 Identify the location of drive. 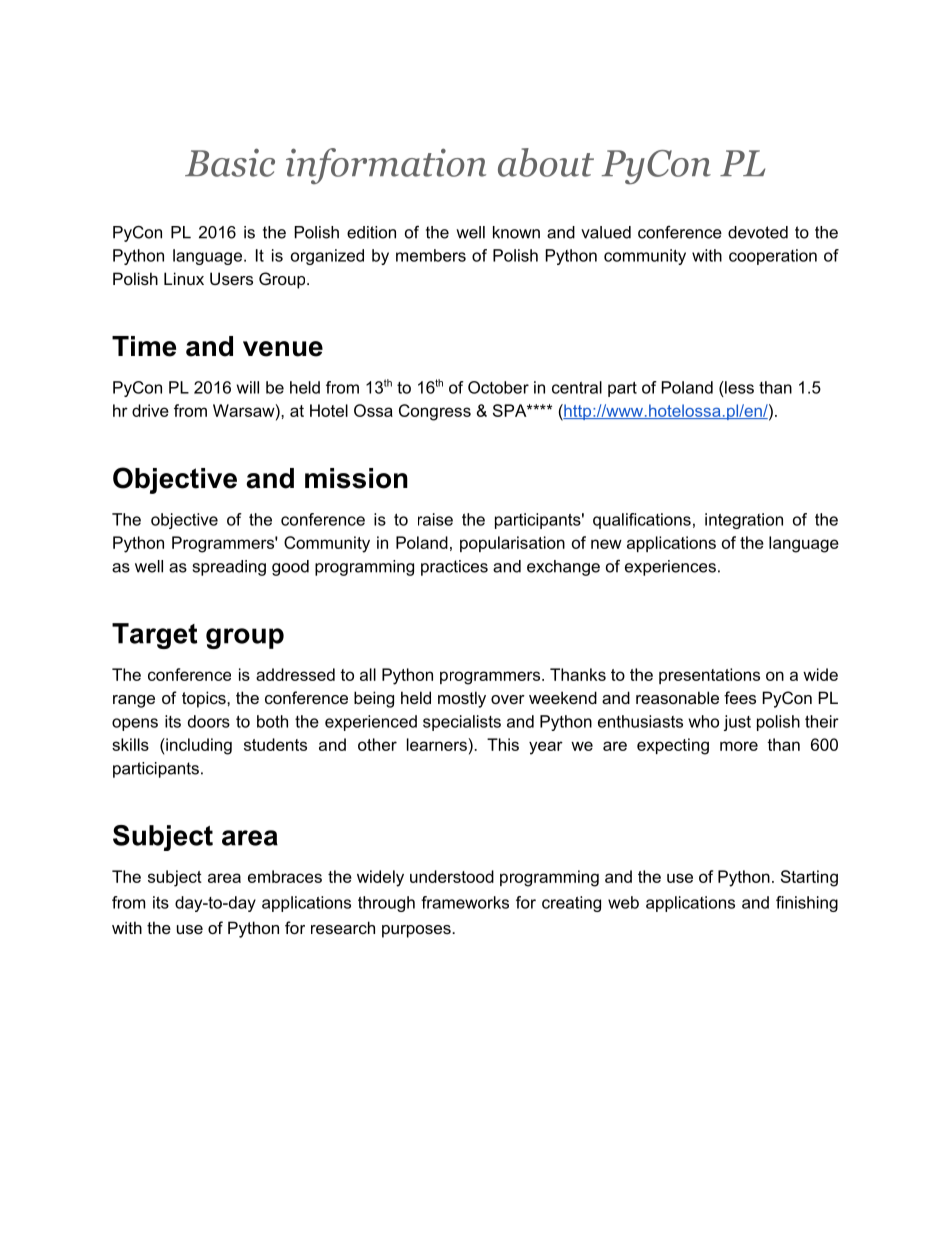
(150, 410).
